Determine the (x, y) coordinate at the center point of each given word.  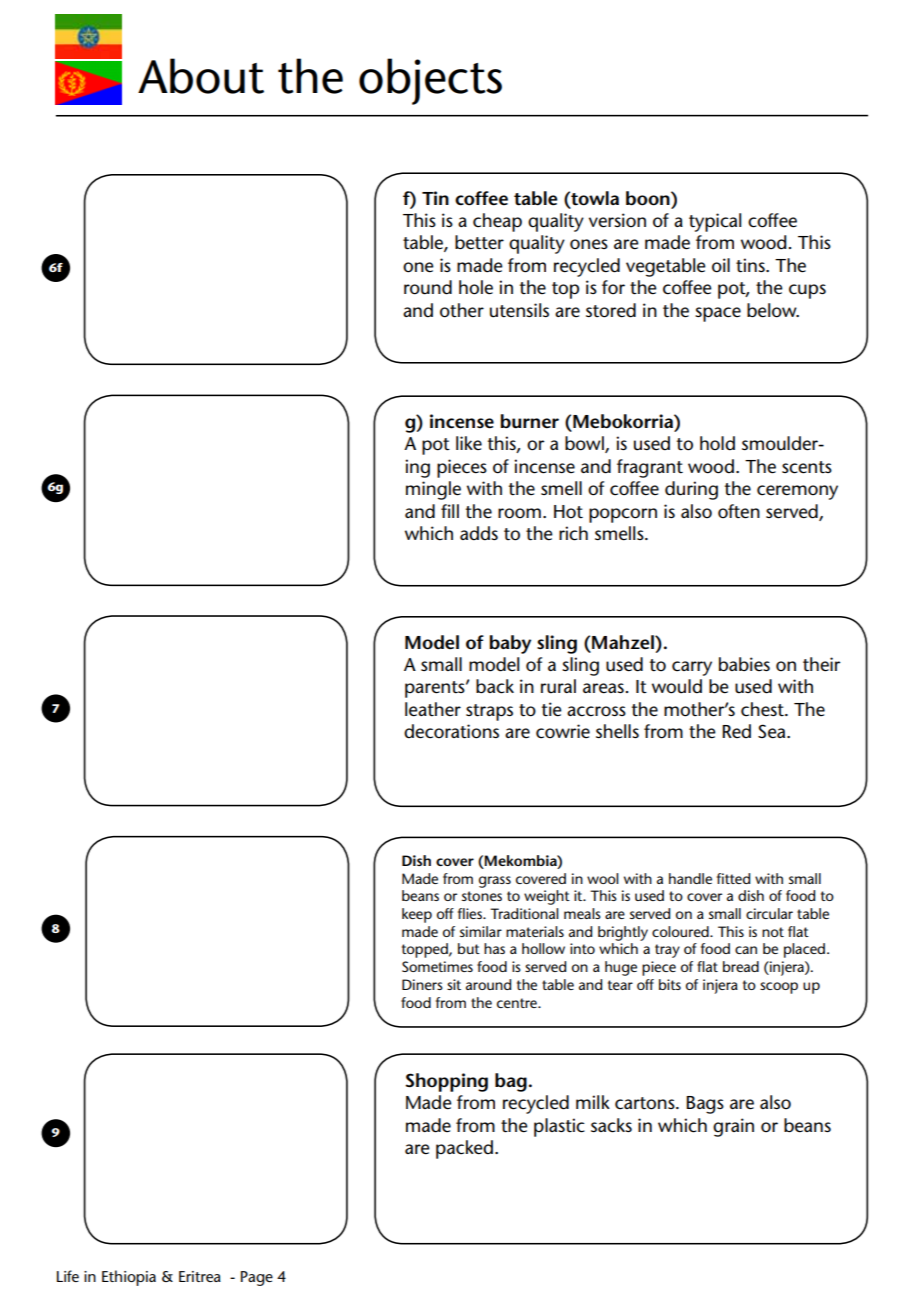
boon (649, 198)
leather (433, 709)
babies (744, 664)
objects (430, 81)
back (495, 686)
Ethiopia (129, 1278)
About (201, 76)
